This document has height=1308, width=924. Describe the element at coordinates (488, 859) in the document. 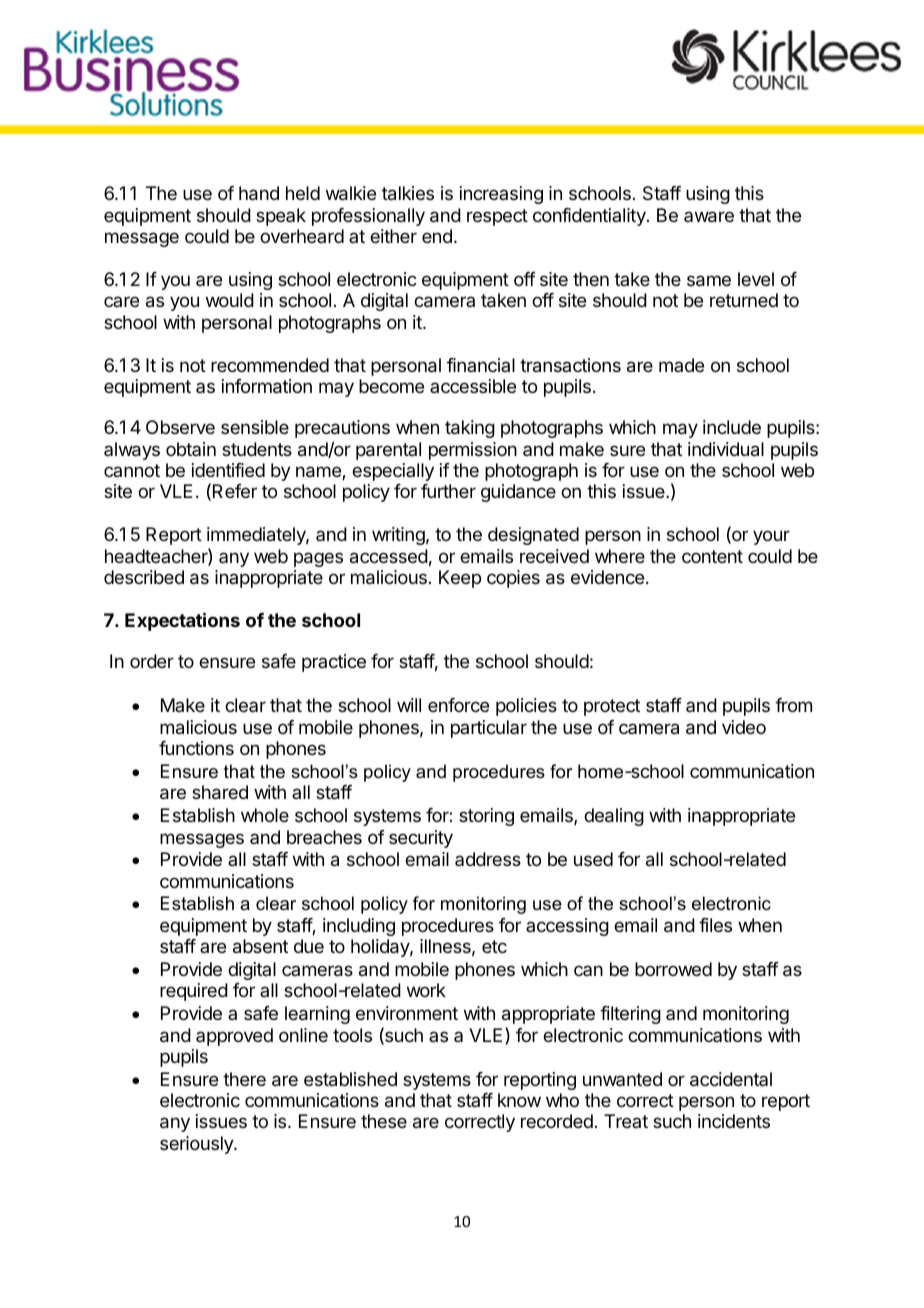

I see `address` at that location.
